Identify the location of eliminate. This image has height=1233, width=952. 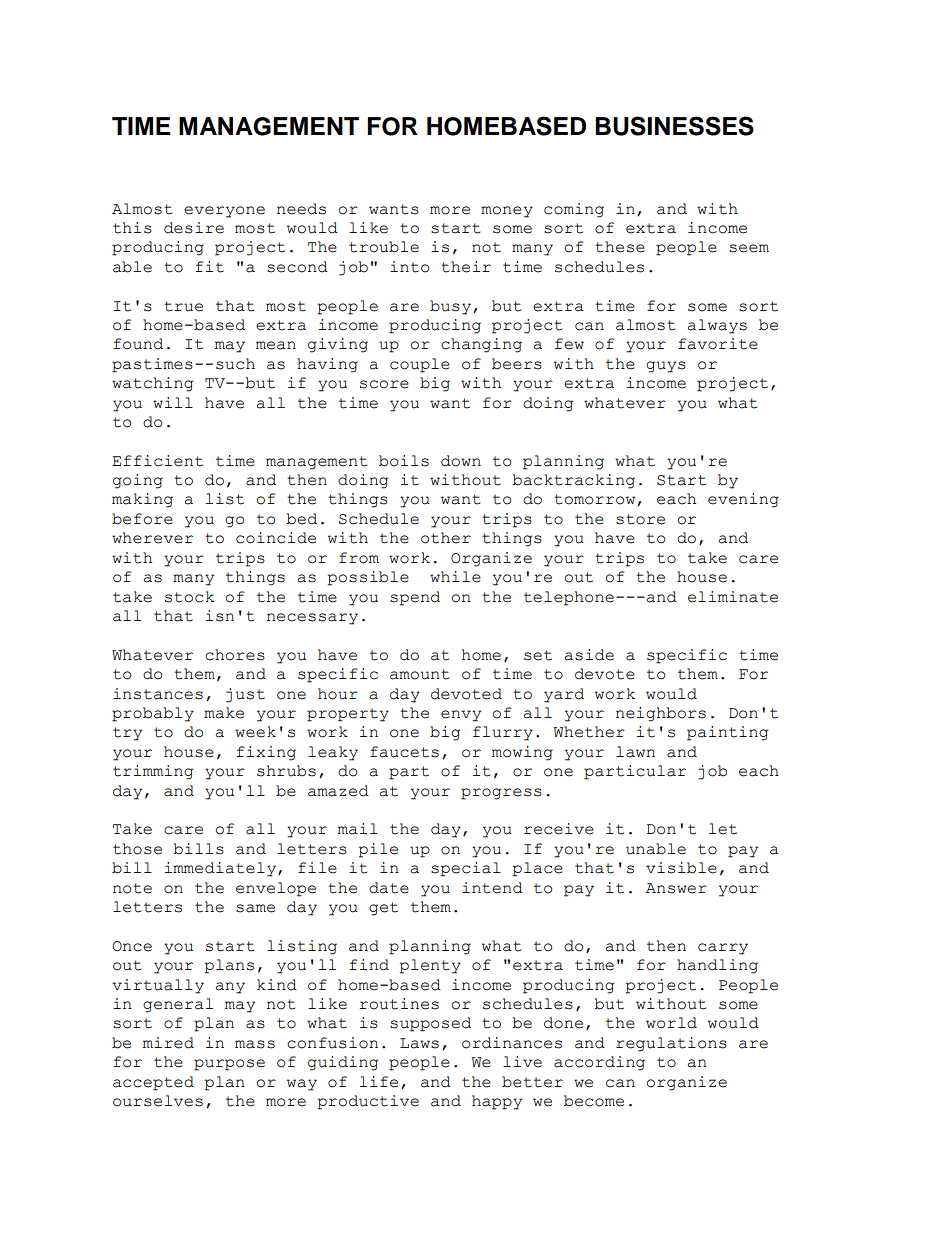
(733, 597).
